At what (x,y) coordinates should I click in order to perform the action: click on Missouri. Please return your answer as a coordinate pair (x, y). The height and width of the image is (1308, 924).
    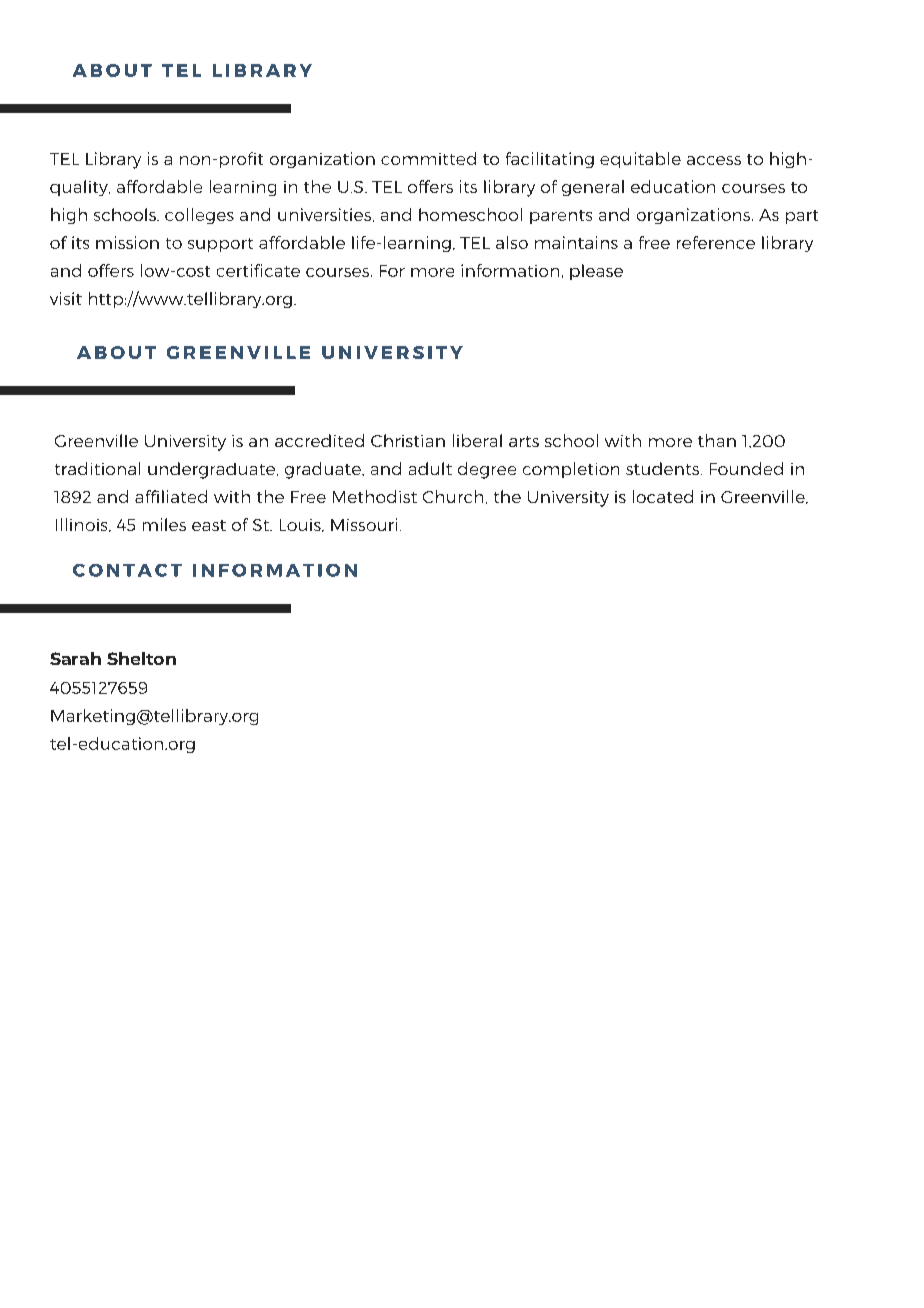
    Looking at the image, I should click on (364, 524).
